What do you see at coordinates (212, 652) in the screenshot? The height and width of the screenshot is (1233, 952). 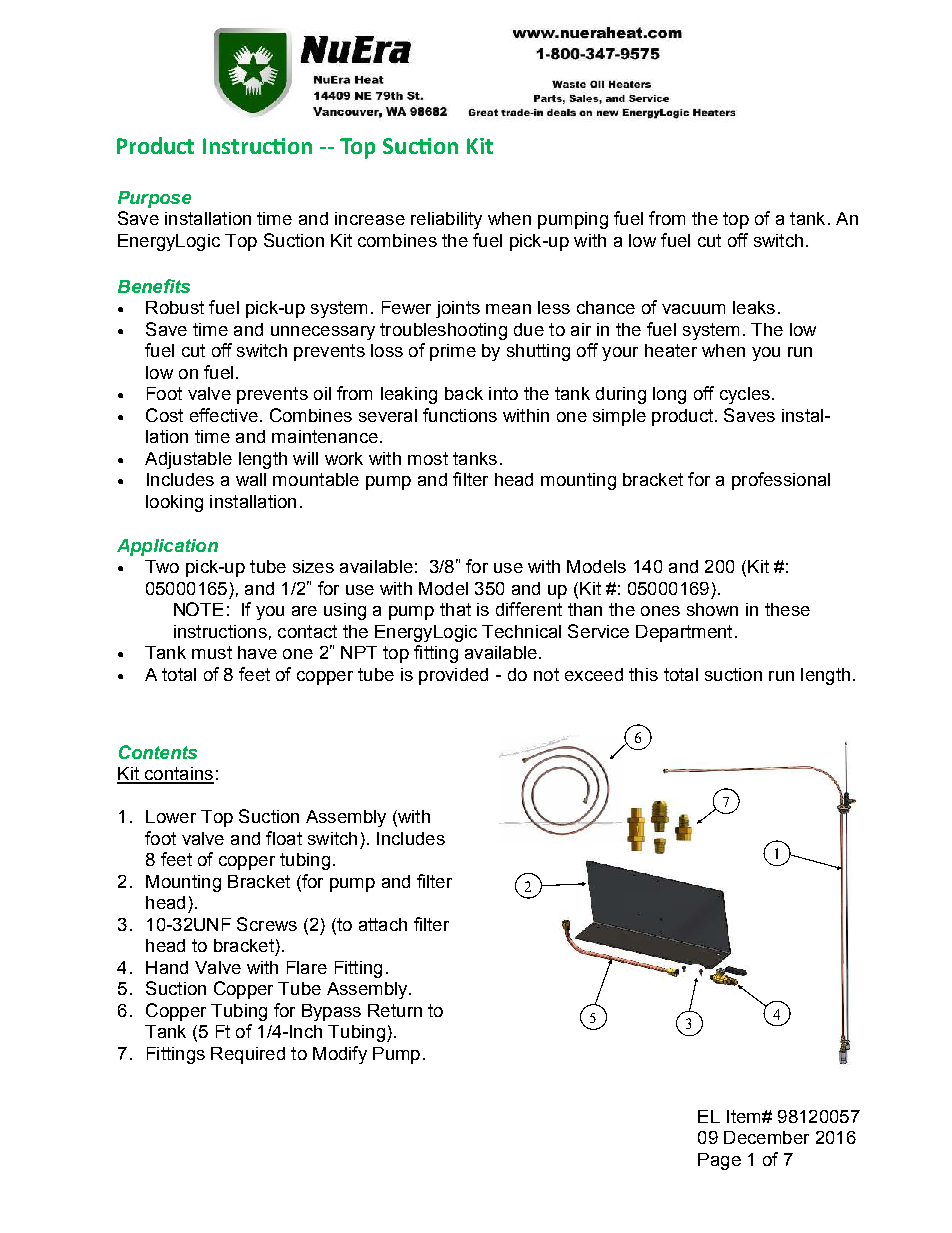 I see `must` at bounding box center [212, 652].
